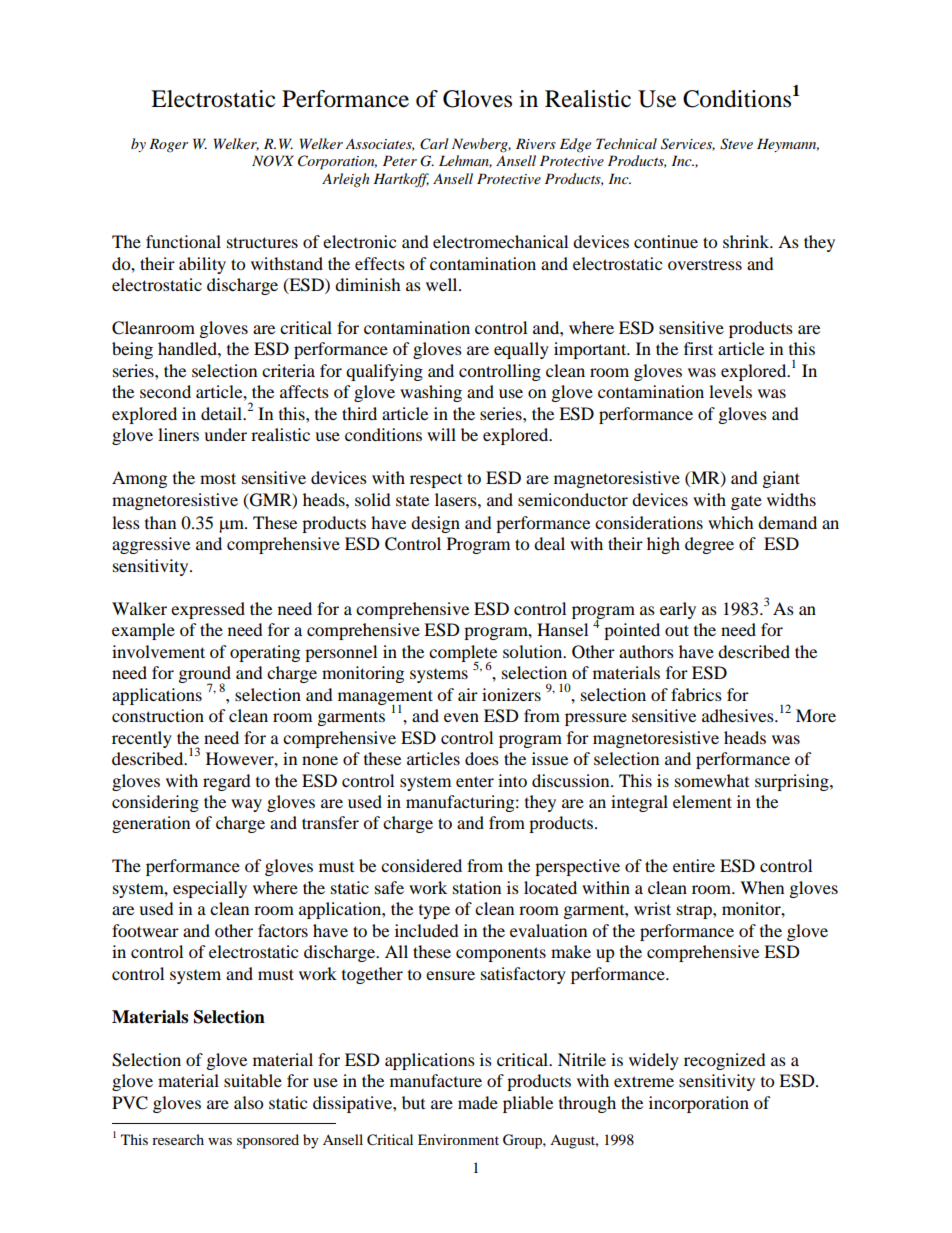  I want to click on under, so click(225, 434).
